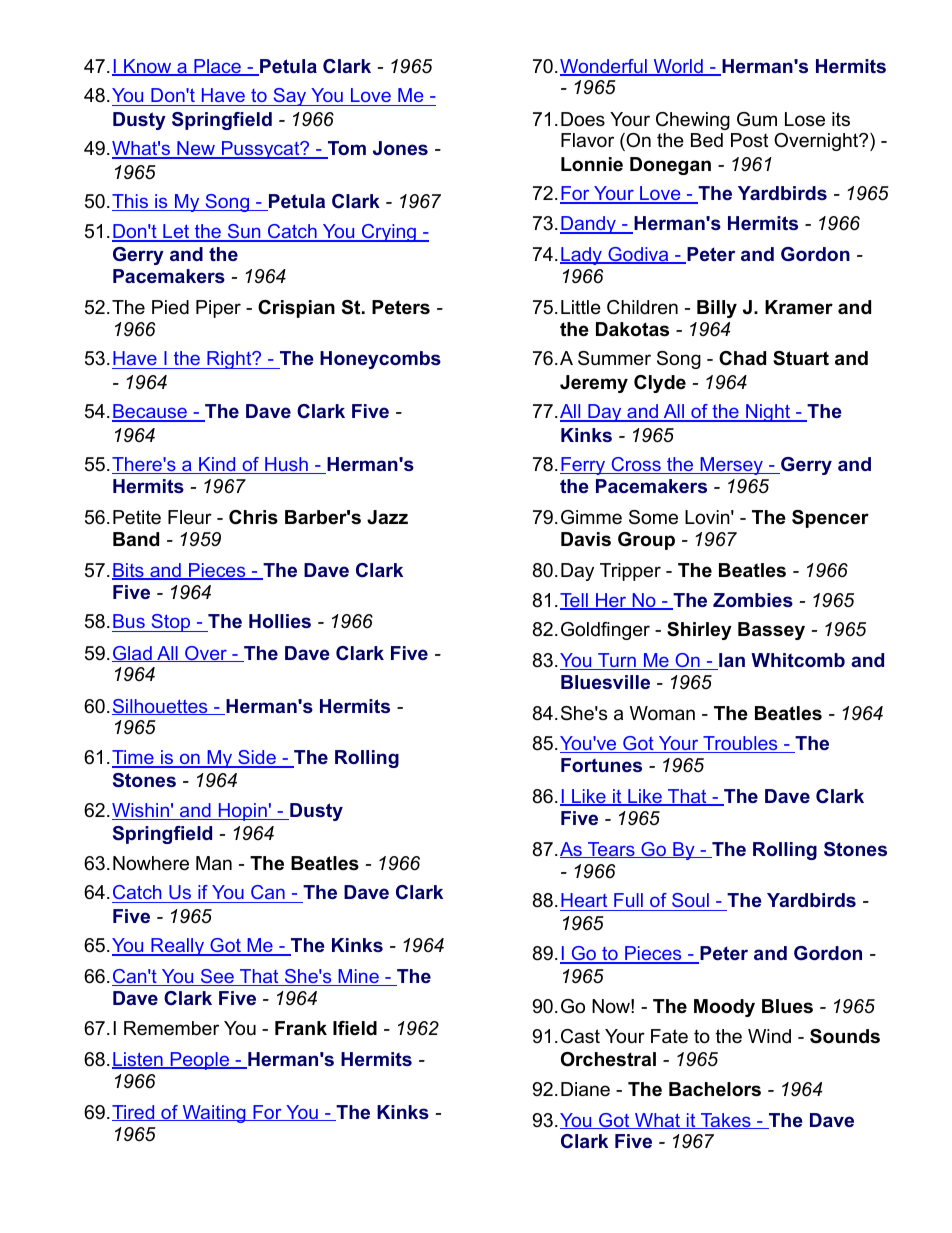  I want to click on Bachelors, so click(715, 1089).
